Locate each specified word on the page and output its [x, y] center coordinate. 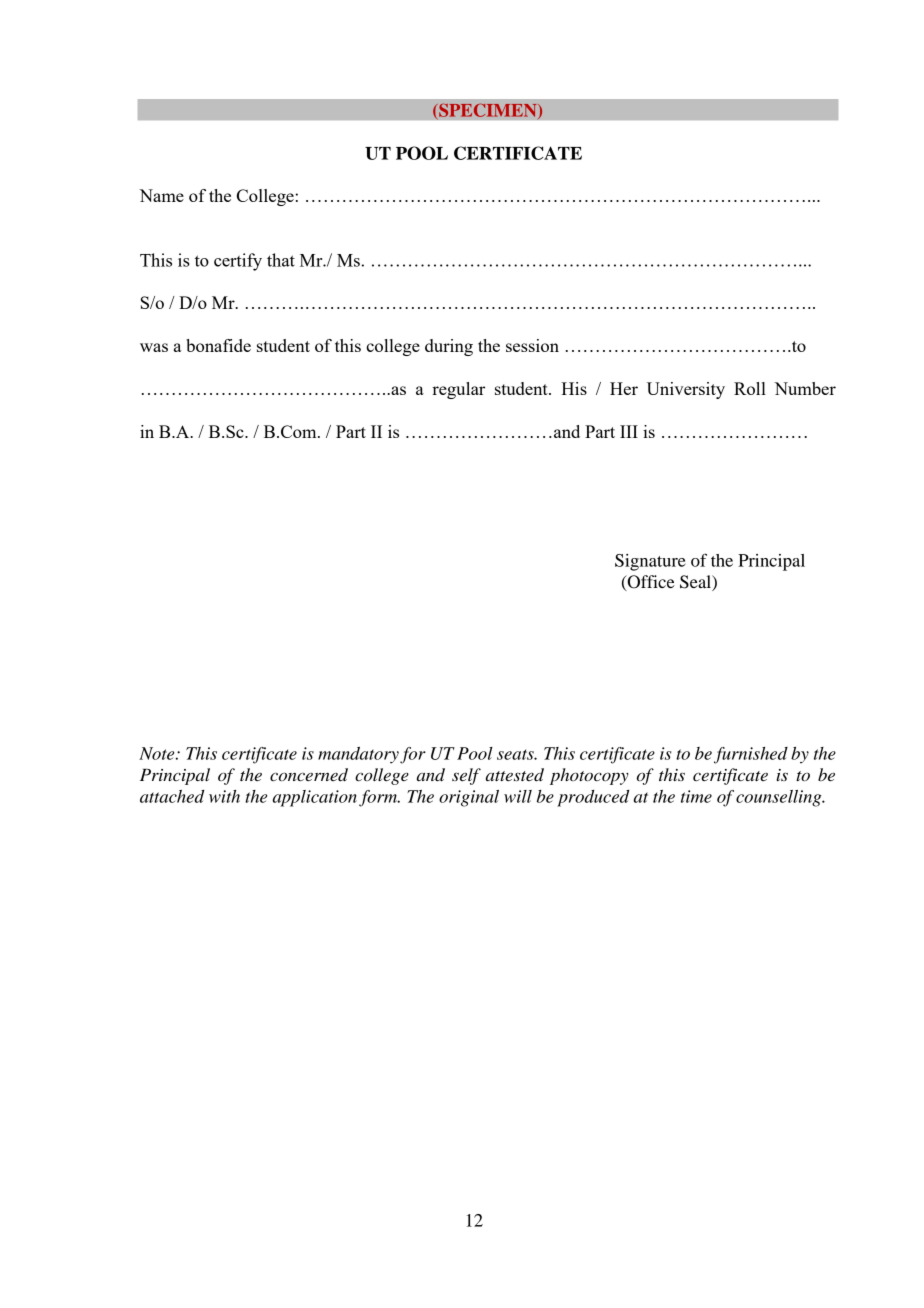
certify [238, 262]
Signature [650, 562]
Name [161, 195]
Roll [750, 388]
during [449, 347]
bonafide [218, 345]
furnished [751, 755]
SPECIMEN [488, 111]
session [532, 345]
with [224, 796]
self [466, 776]
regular [458, 390]
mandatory [358, 755]
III [629, 431]
